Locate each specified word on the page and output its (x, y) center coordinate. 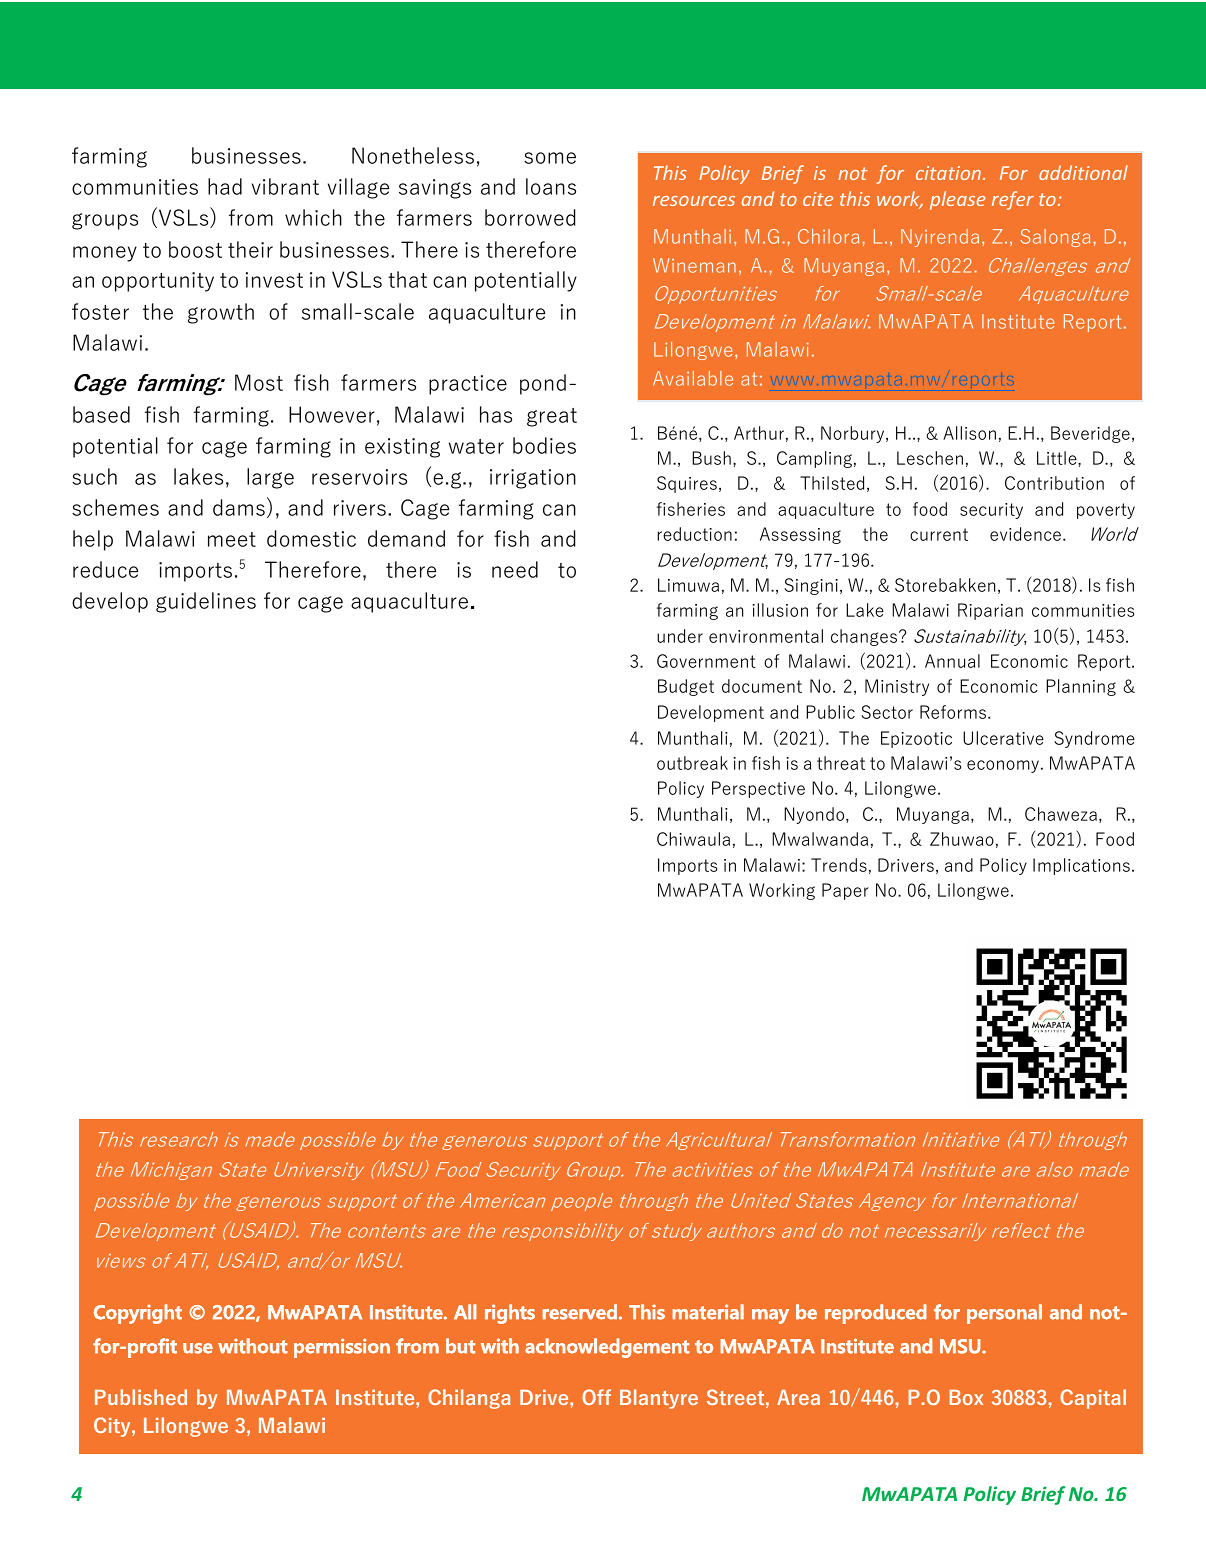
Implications (1081, 866)
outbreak (692, 763)
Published (141, 1397)
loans (551, 186)
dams (239, 507)
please (958, 200)
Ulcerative (1003, 738)
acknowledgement (607, 1348)
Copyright (138, 1314)
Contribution (1054, 483)
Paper (845, 891)
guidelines (206, 602)
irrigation (533, 479)
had (225, 186)
